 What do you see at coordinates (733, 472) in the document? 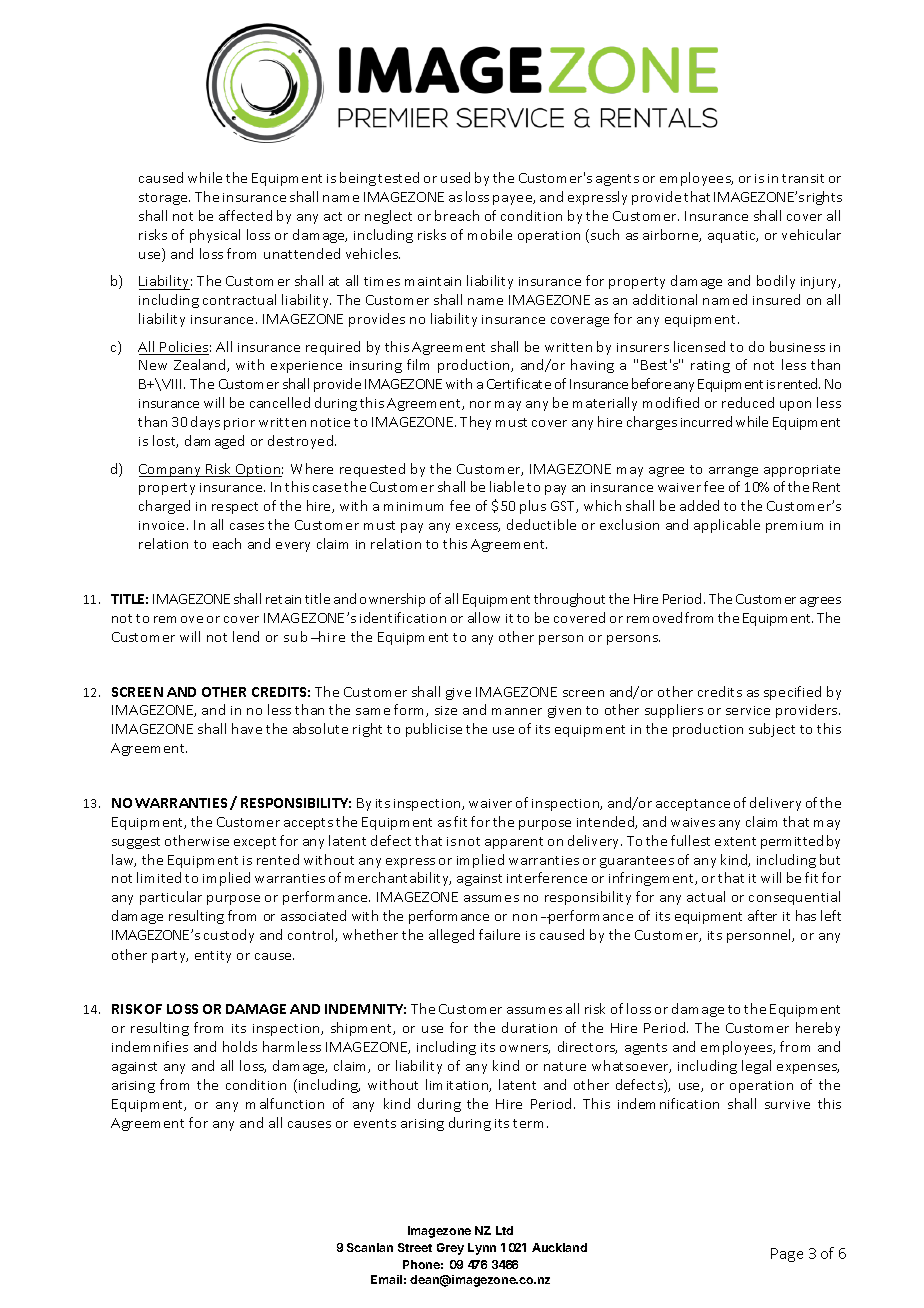
I see `arrange` at bounding box center [733, 472].
